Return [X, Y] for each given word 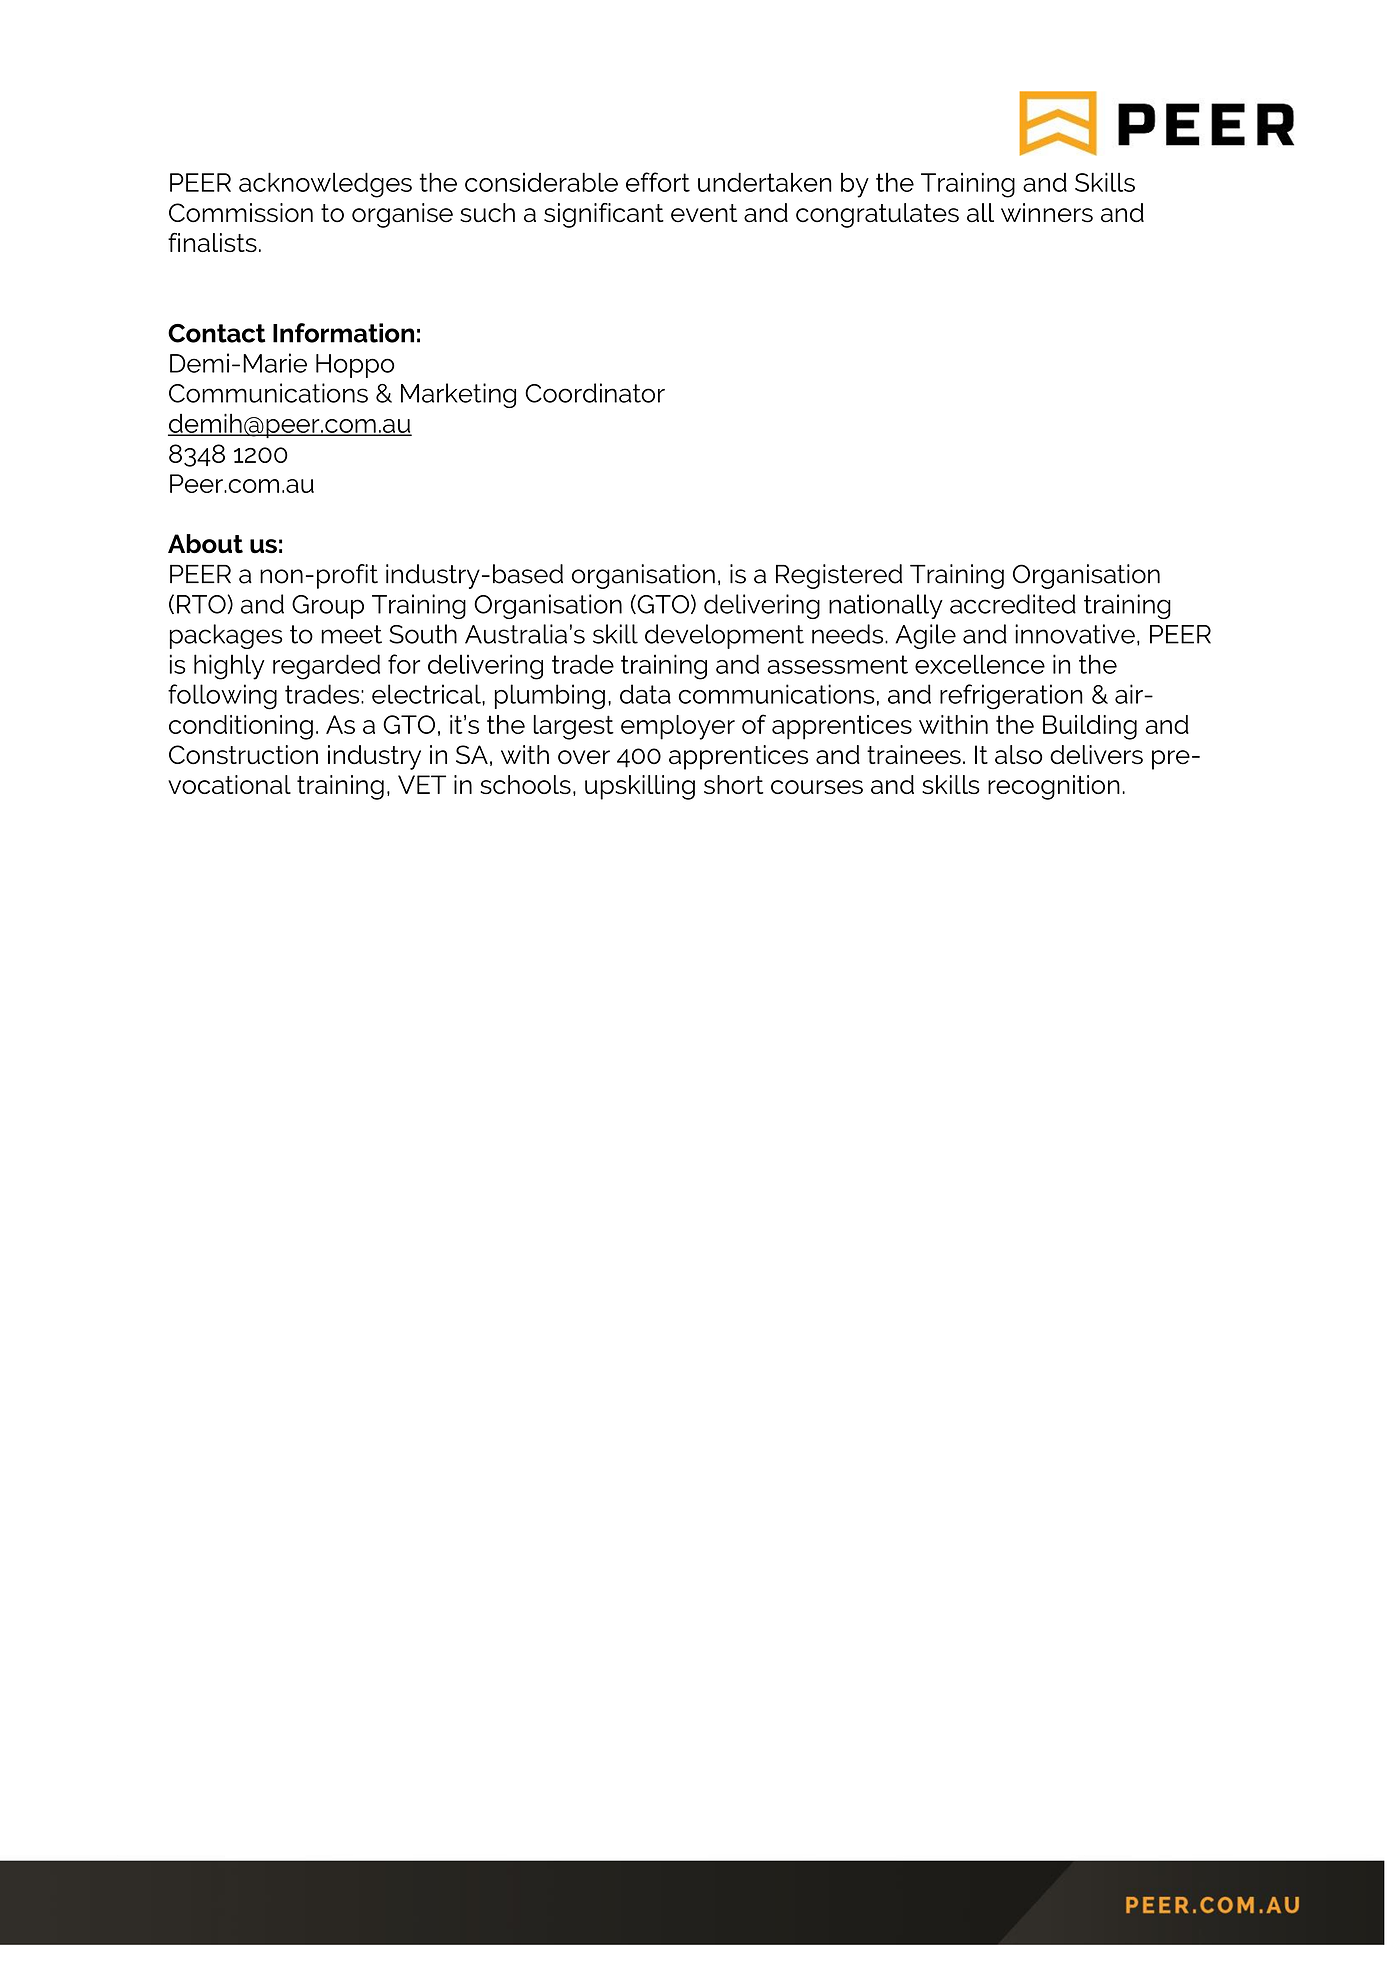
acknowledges [325, 185]
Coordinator [595, 393]
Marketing [458, 395]
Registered [839, 576]
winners [1047, 213]
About [205, 544]
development [724, 636]
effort [658, 182]
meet [351, 634]
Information [343, 333]
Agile [925, 636]
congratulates [877, 215]
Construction [243, 755]
